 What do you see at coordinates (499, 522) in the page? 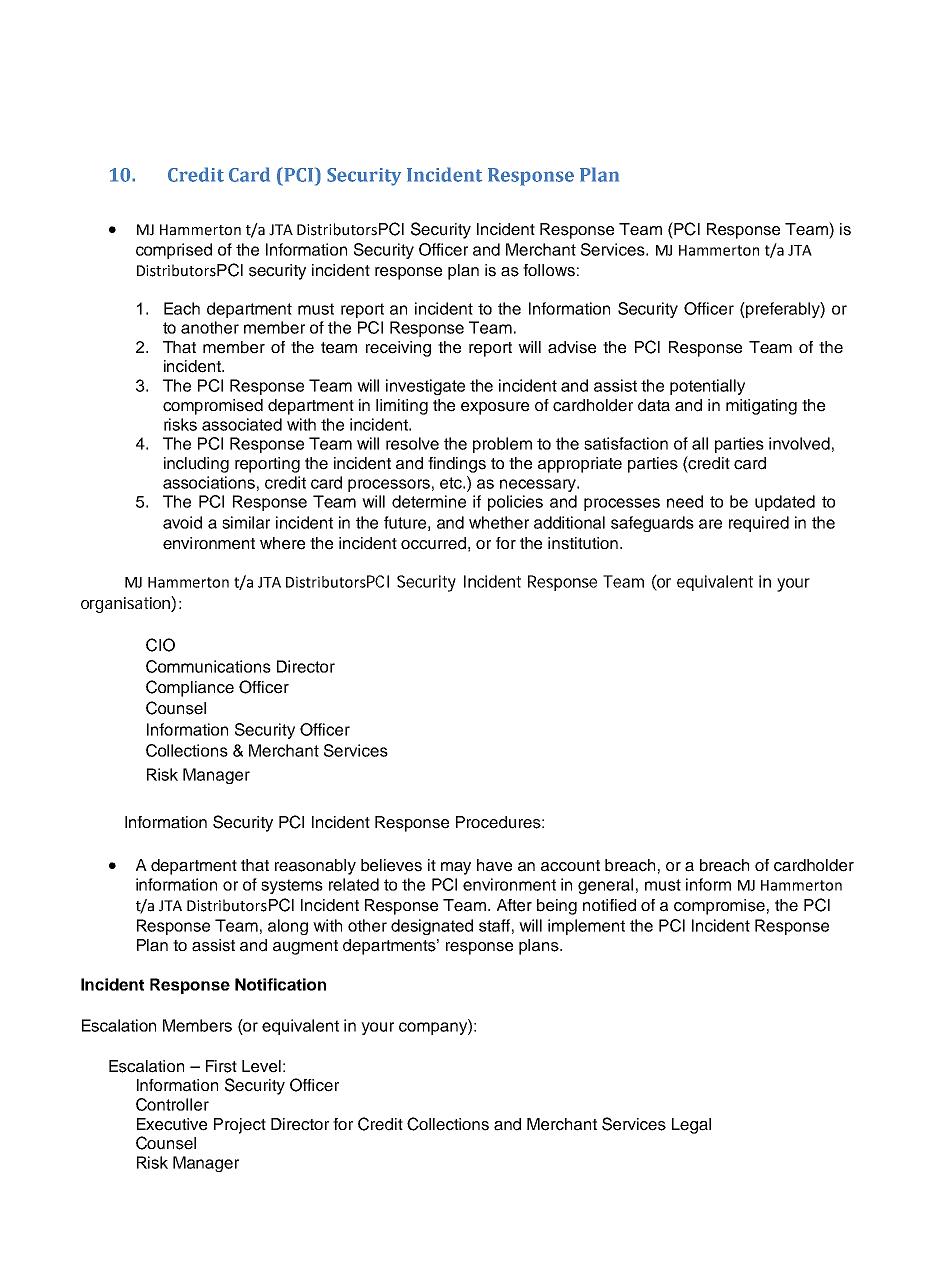
I see `whether` at bounding box center [499, 522].
